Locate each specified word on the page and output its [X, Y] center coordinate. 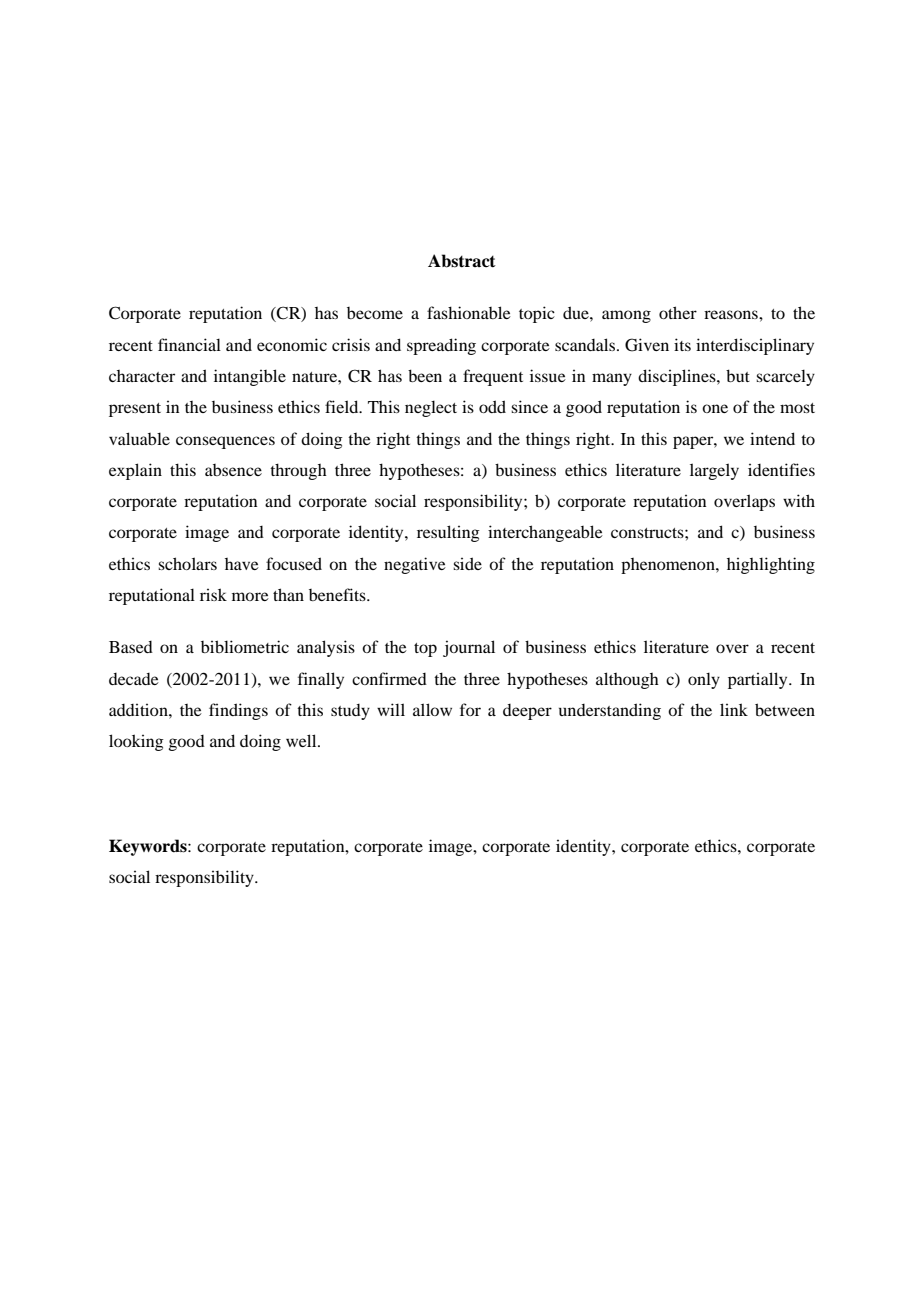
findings [238, 711]
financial [189, 344]
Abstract [462, 261]
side [467, 563]
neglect [431, 408]
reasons [732, 314]
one [715, 408]
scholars [187, 563]
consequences [225, 442]
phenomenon [669, 566]
